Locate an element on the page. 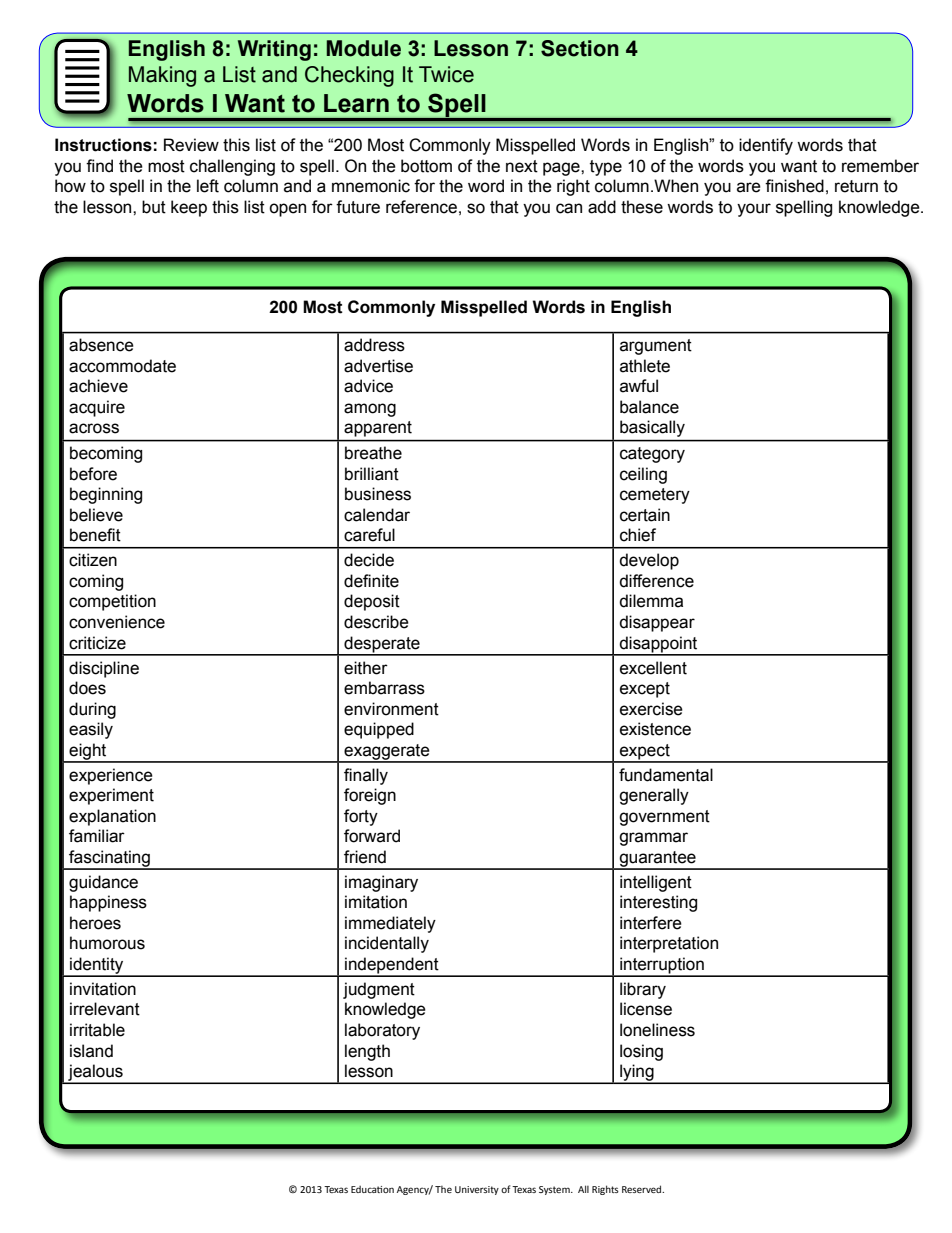 The width and height of the image is (952, 1233). describe is located at coordinates (376, 622).
